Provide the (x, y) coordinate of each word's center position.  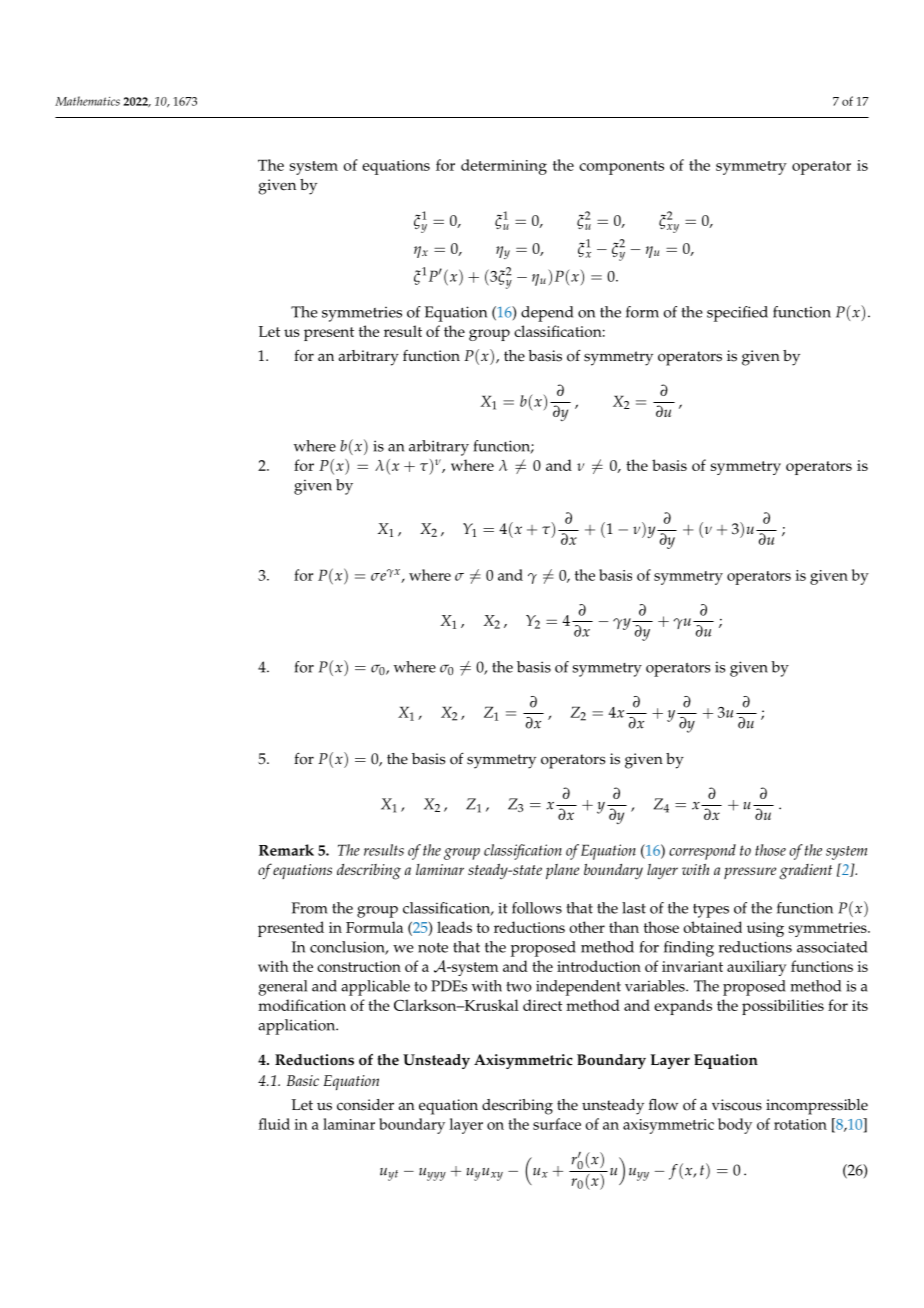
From (310, 908)
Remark (286, 850)
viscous (737, 1105)
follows (537, 908)
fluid (274, 1124)
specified (737, 314)
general (283, 988)
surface (557, 1124)
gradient (805, 872)
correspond (702, 852)
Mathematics (87, 101)
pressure (750, 873)
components (621, 168)
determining (504, 167)
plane (562, 871)
